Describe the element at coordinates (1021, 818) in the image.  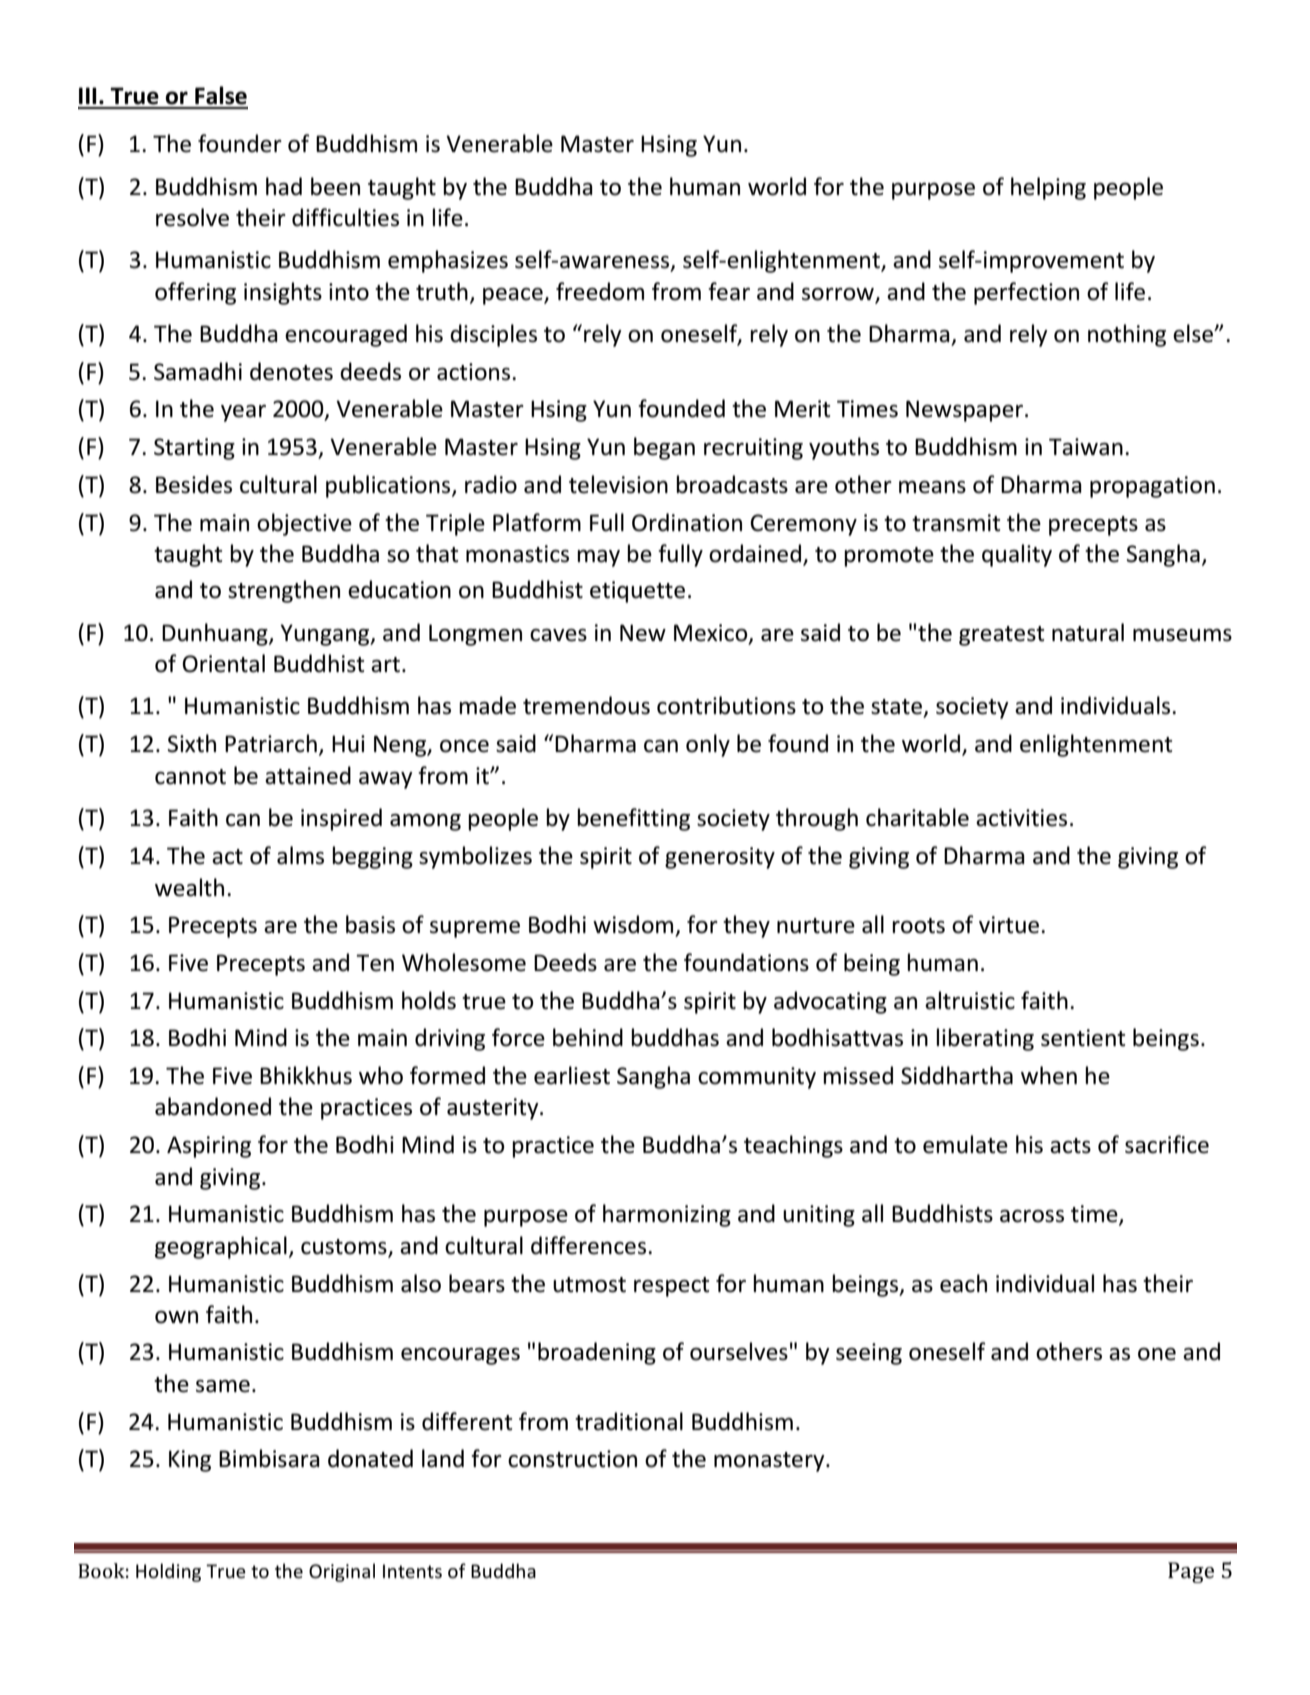
I see `activities` at that location.
